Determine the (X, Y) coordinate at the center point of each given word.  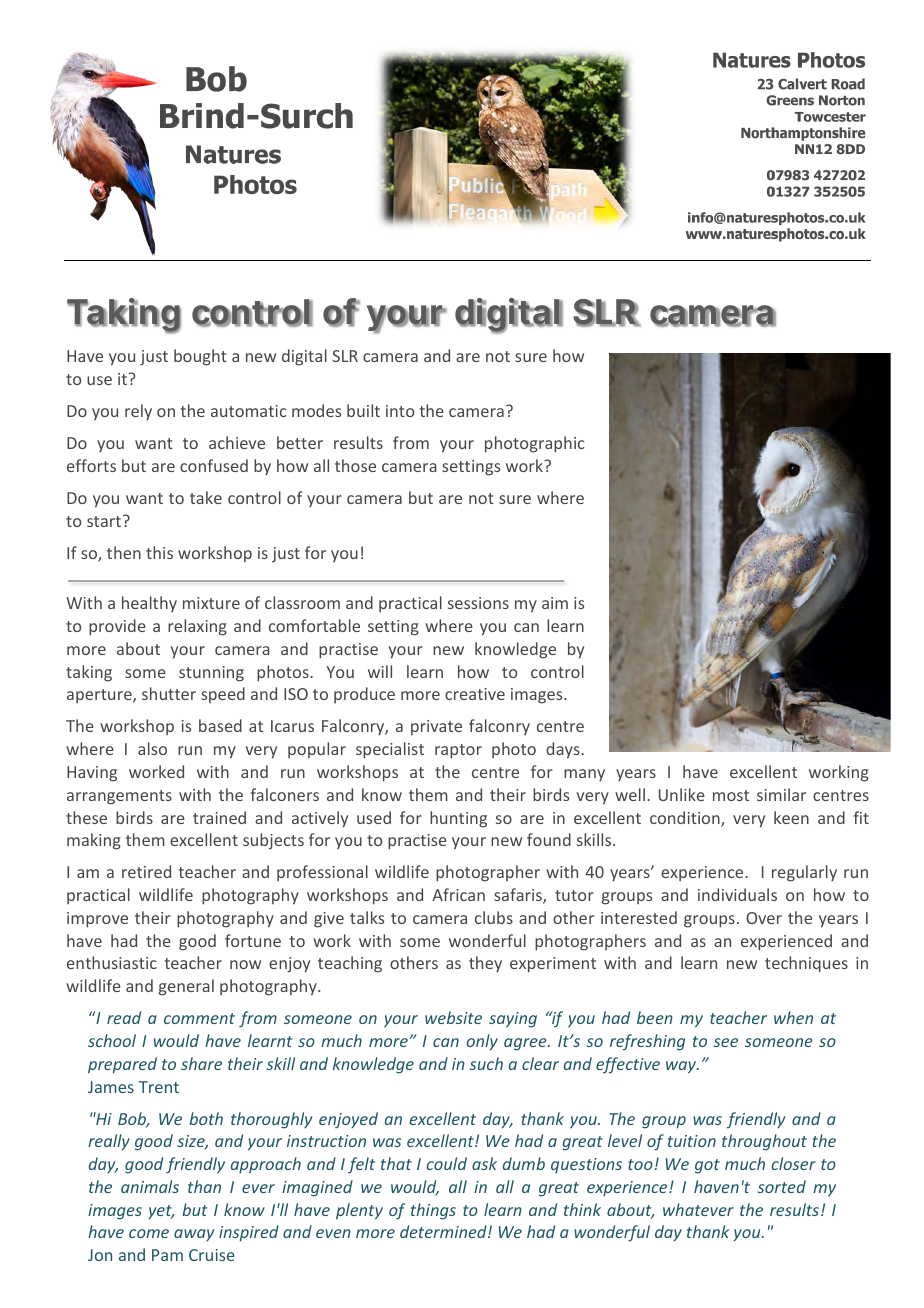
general (186, 987)
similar (781, 794)
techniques (806, 964)
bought (200, 357)
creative (475, 694)
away (194, 1235)
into (400, 411)
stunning (211, 674)
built (363, 410)
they (485, 964)
